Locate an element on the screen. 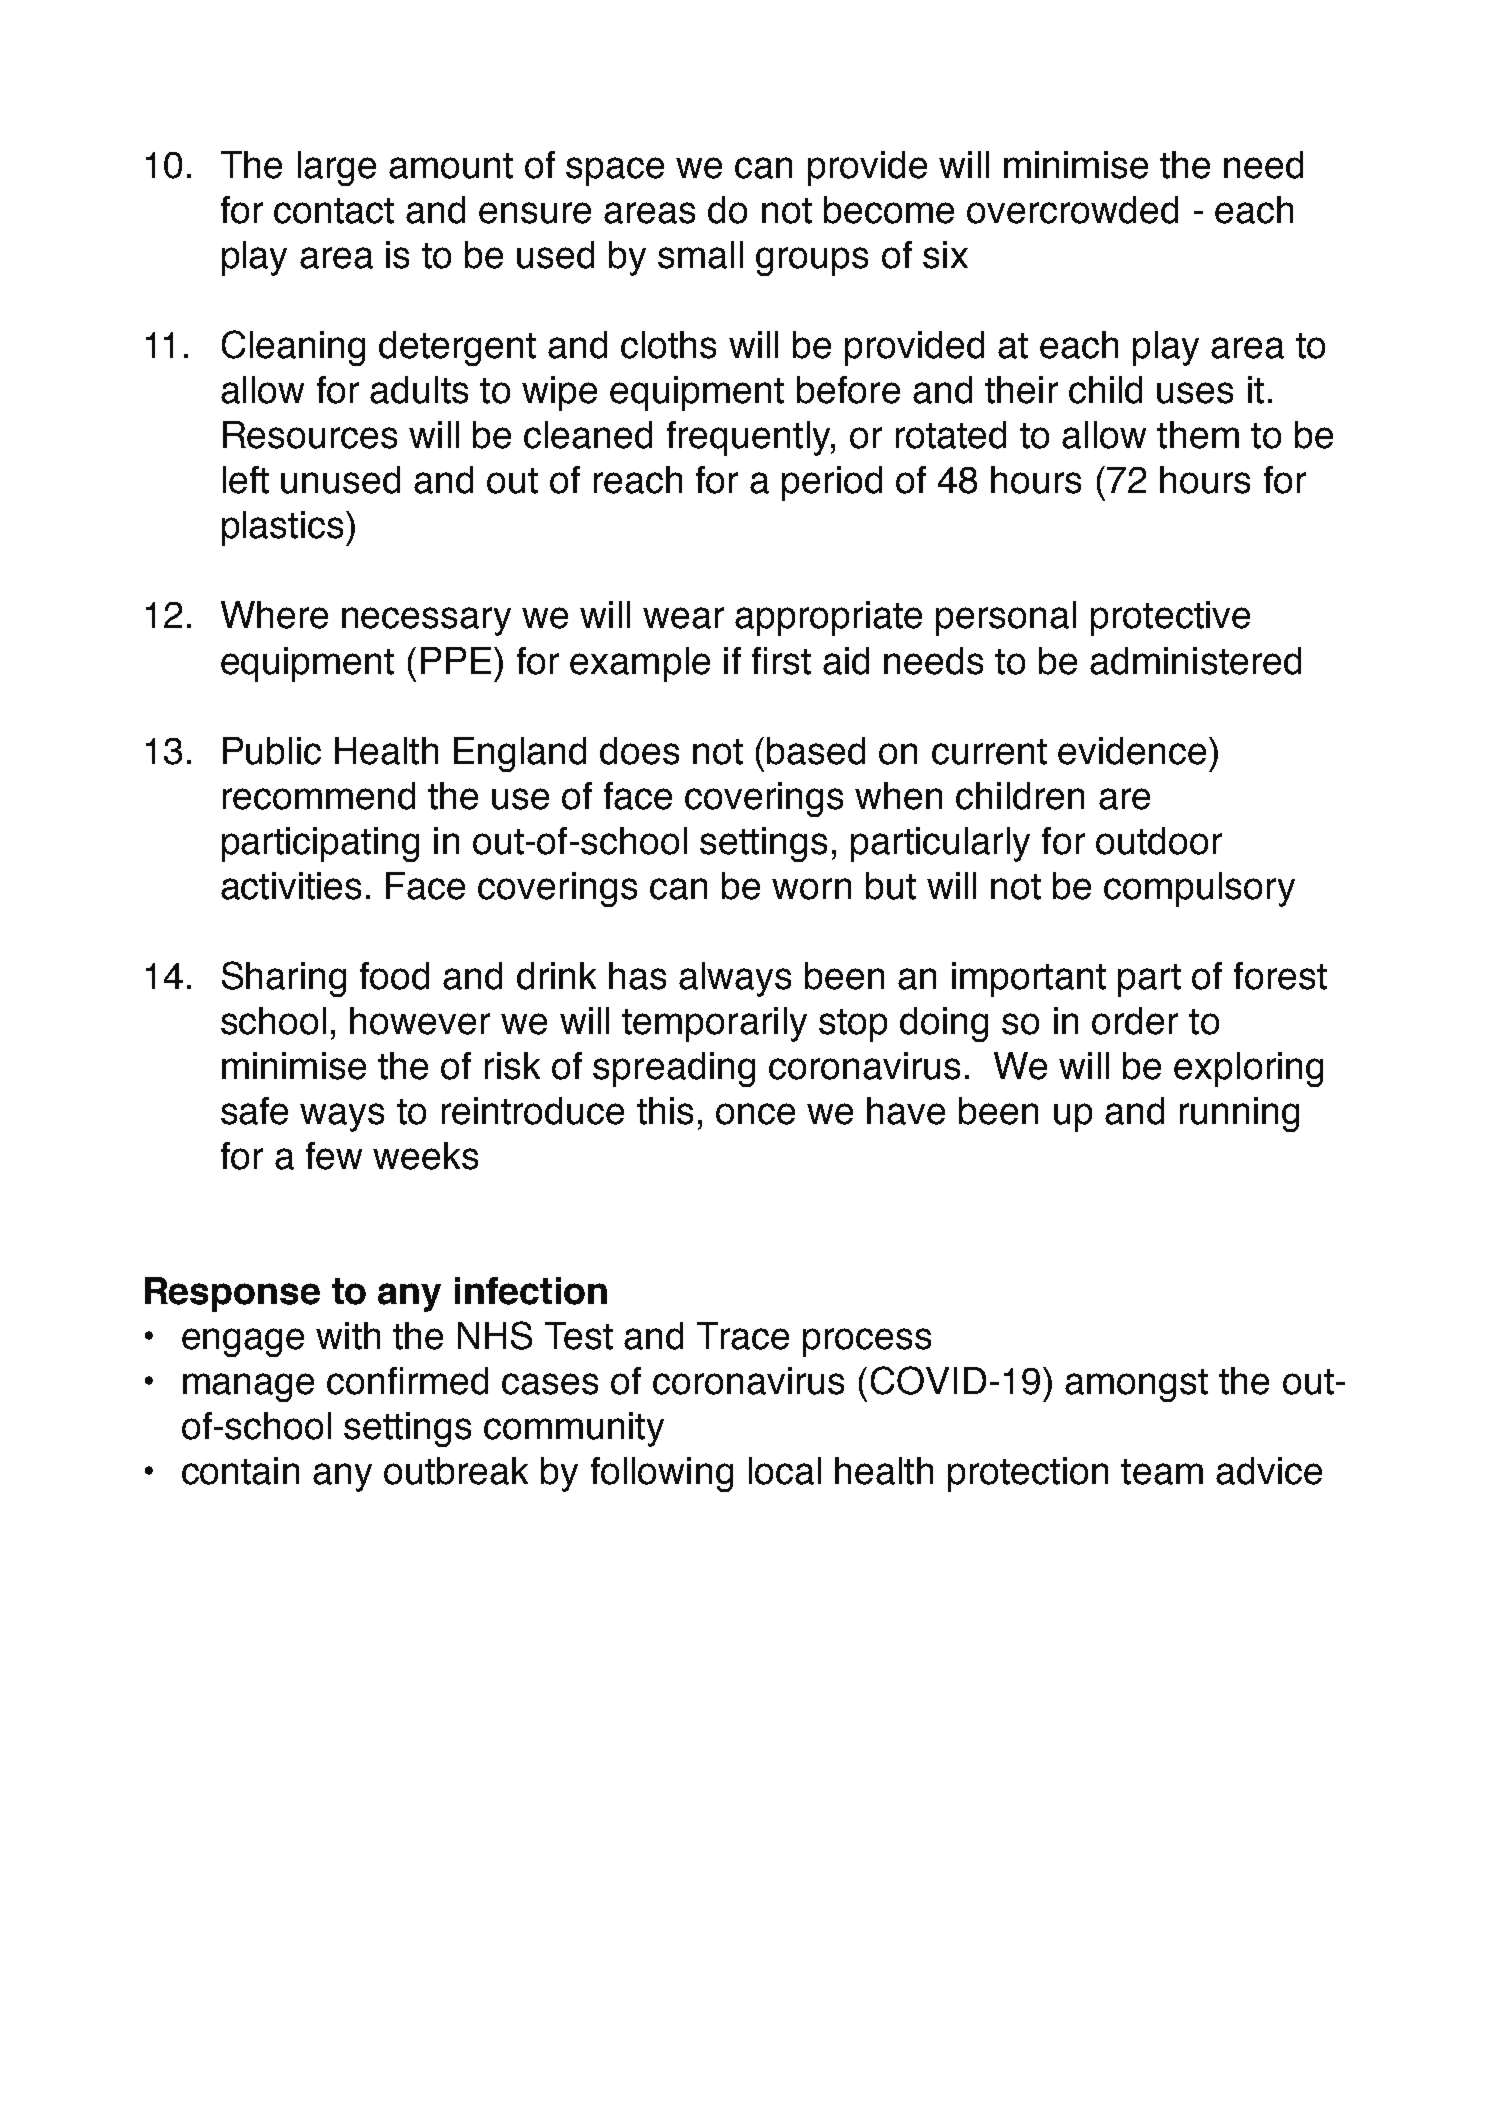 The height and width of the screenshot is (2106, 1489). small is located at coordinates (700, 255).
